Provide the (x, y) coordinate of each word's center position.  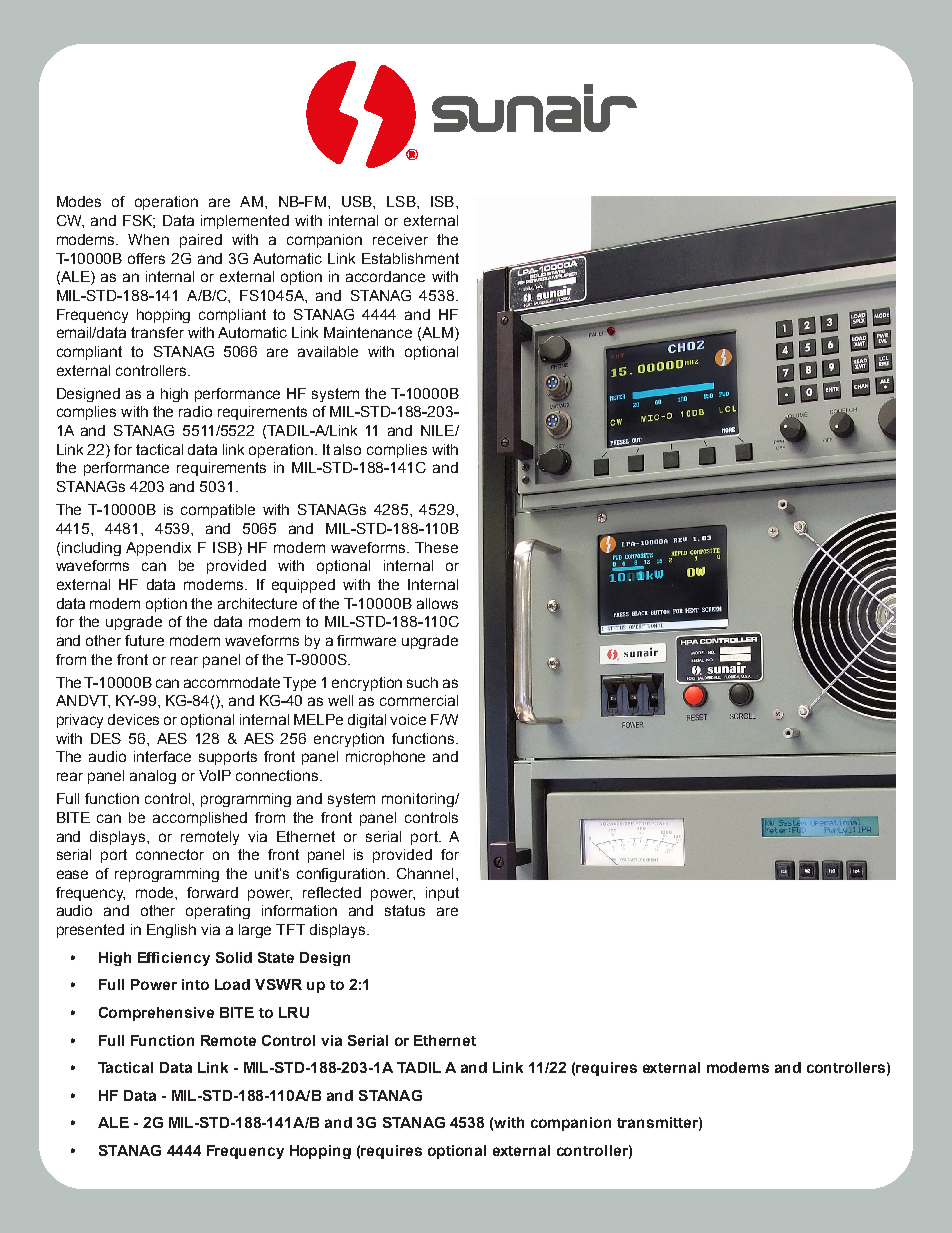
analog (153, 777)
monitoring (419, 800)
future (144, 640)
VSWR (278, 984)
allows (437, 603)
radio (195, 411)
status (405, 910)
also (347, 449)
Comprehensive (156, 1014)
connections (278, 775)
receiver (400, 239)
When (148, 239)
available (328, 351)
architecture (257, 603)
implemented (245, 222)
